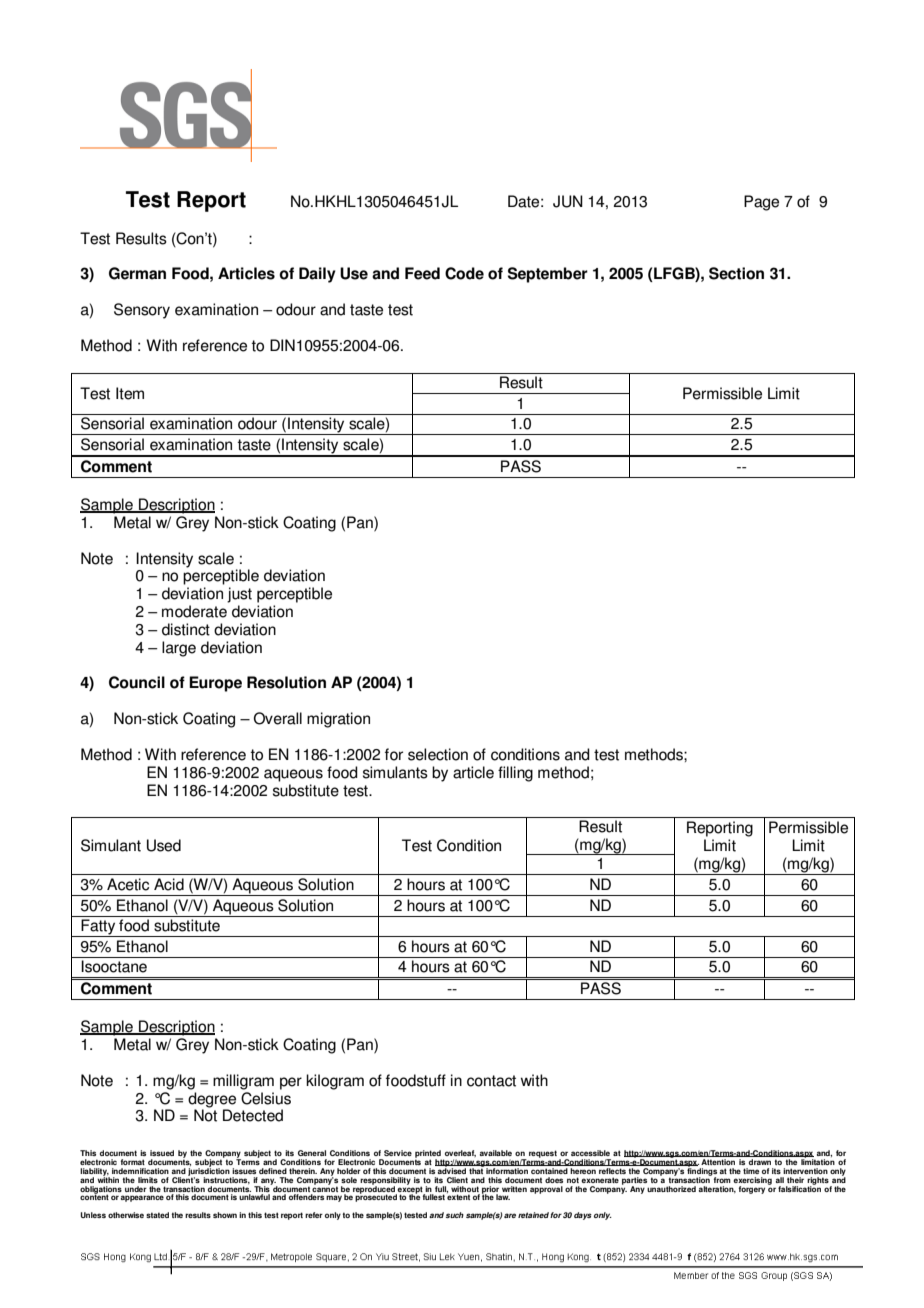 This page has height=1308, width=924. What do you see at coordinates (142, 1198) in the page?
I see `appearance` at bounding box center [142, 1198].
